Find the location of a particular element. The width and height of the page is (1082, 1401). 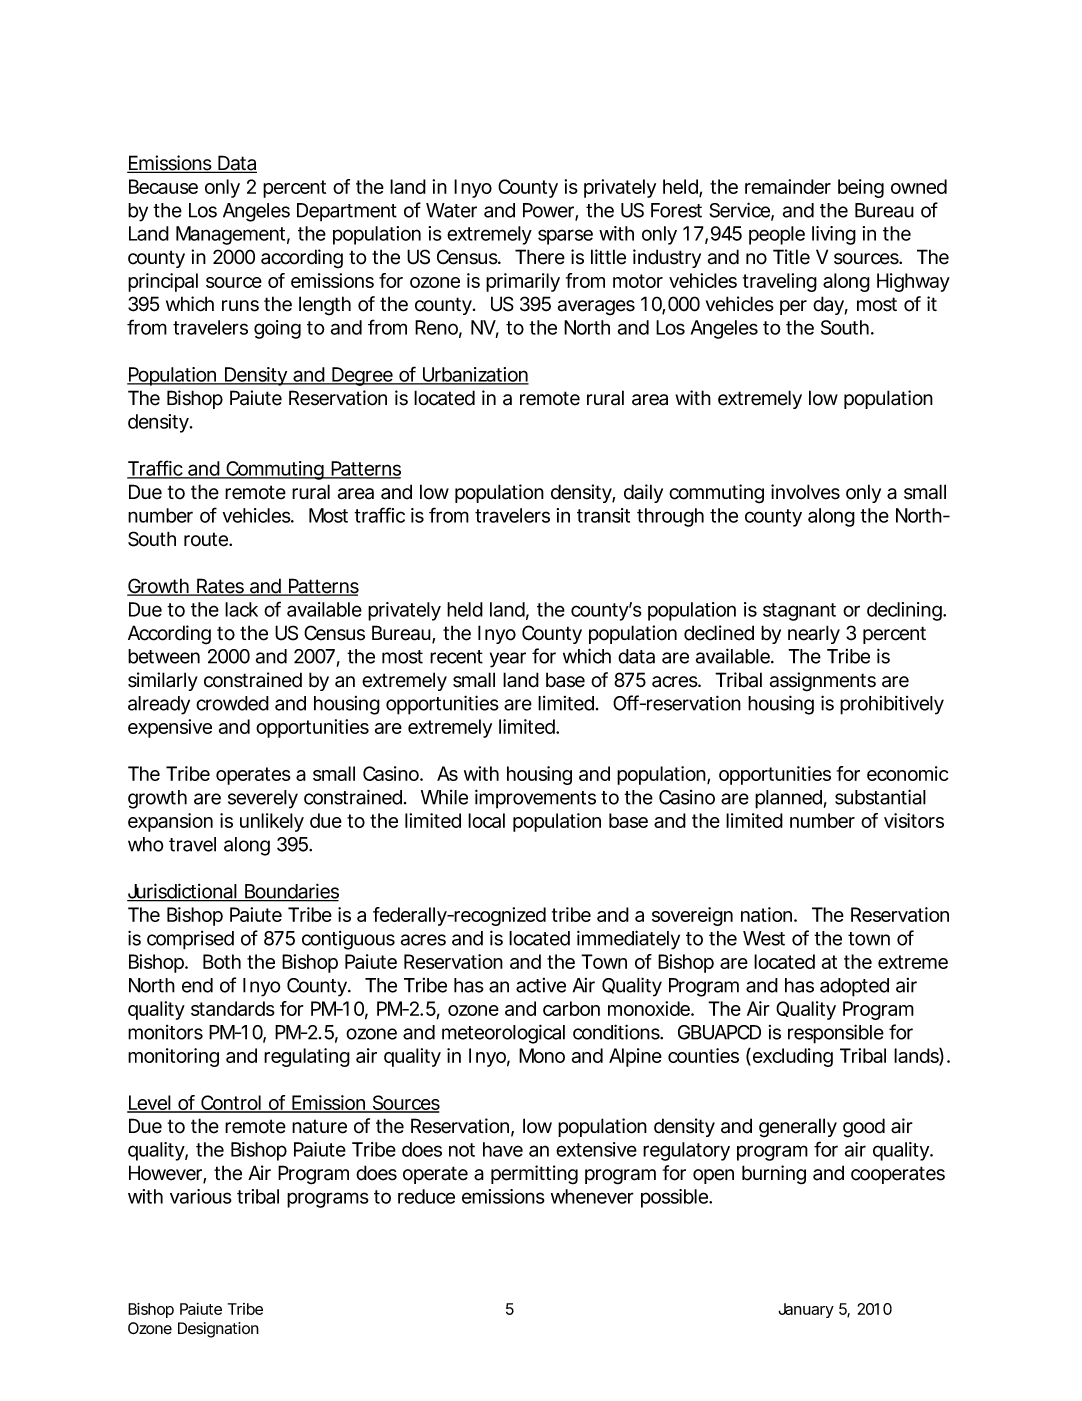

Because is located at coordinates (163, 186).
